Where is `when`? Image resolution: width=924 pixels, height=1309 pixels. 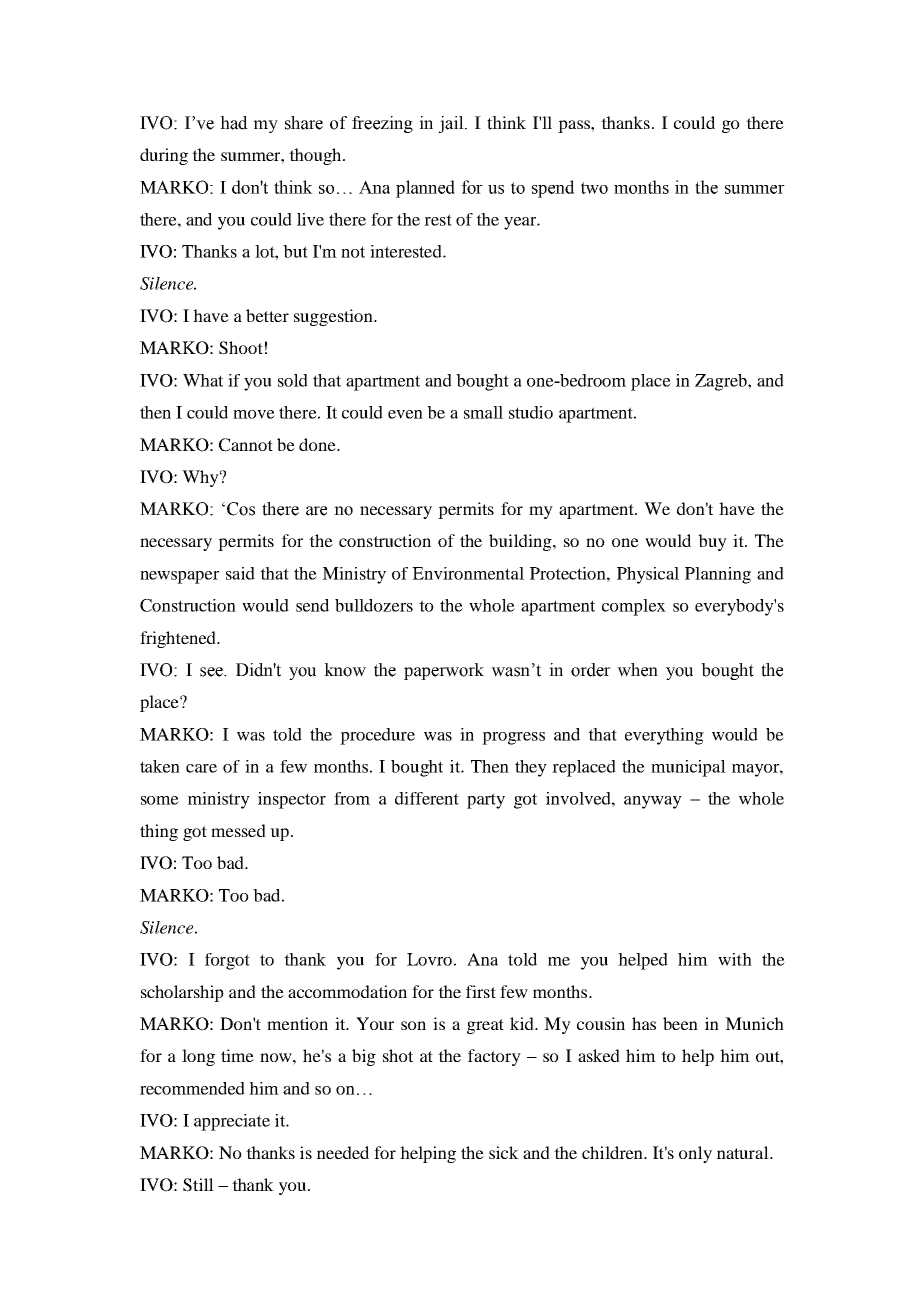 when is located at coordinates (637, 670).
